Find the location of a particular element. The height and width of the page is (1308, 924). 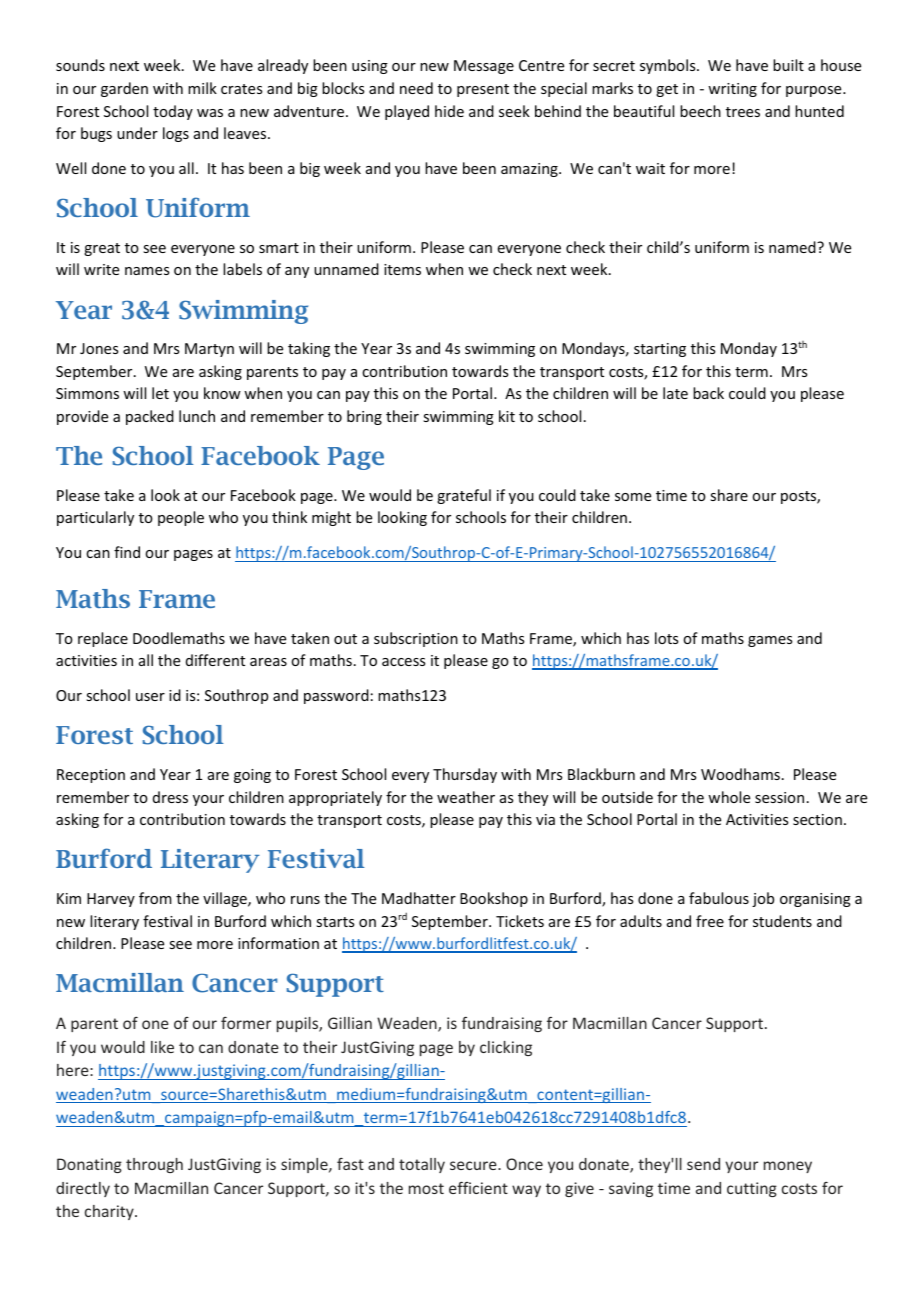

through is located at coordinates (154, 1165).
